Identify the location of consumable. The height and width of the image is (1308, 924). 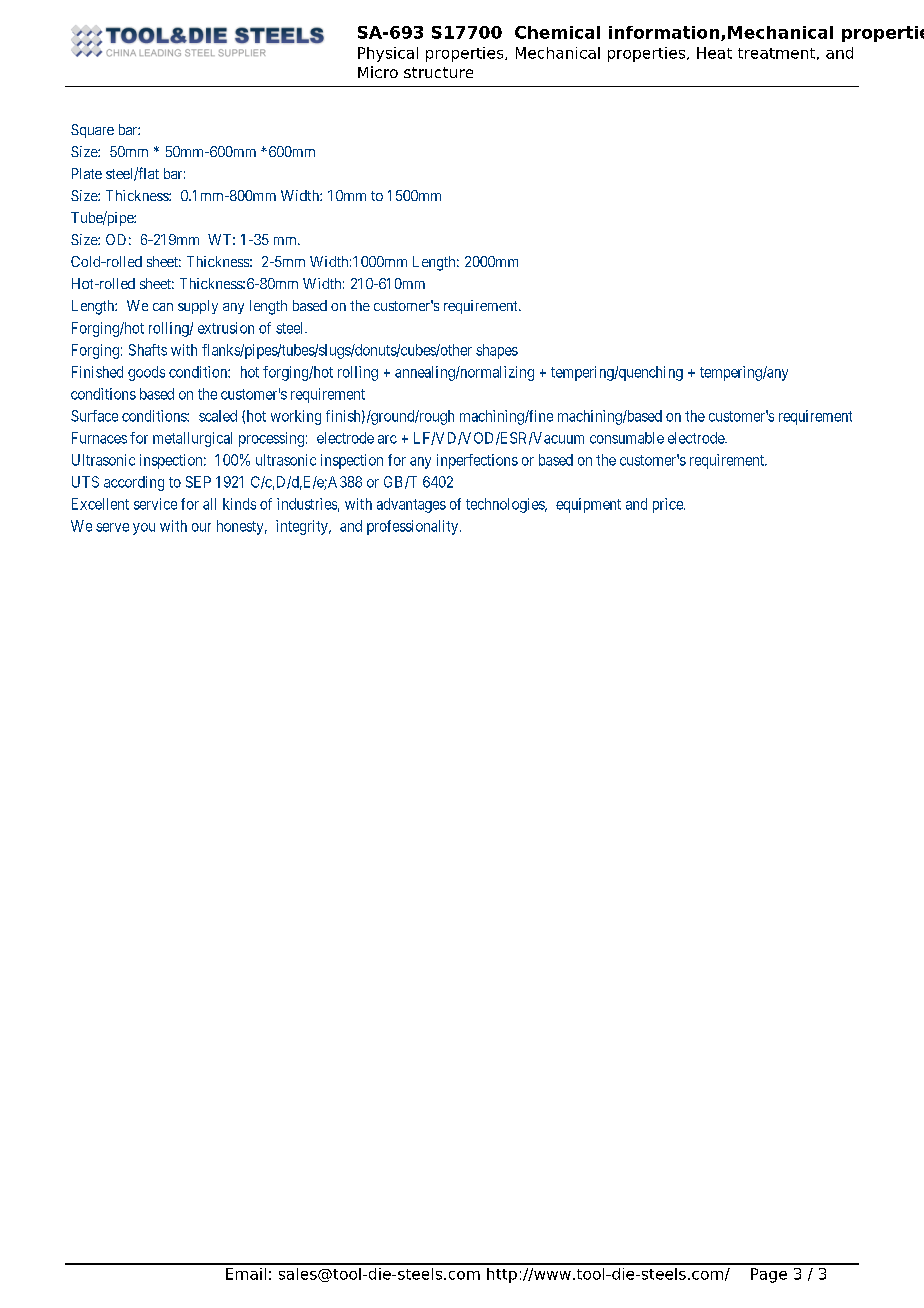
(627, 438).
